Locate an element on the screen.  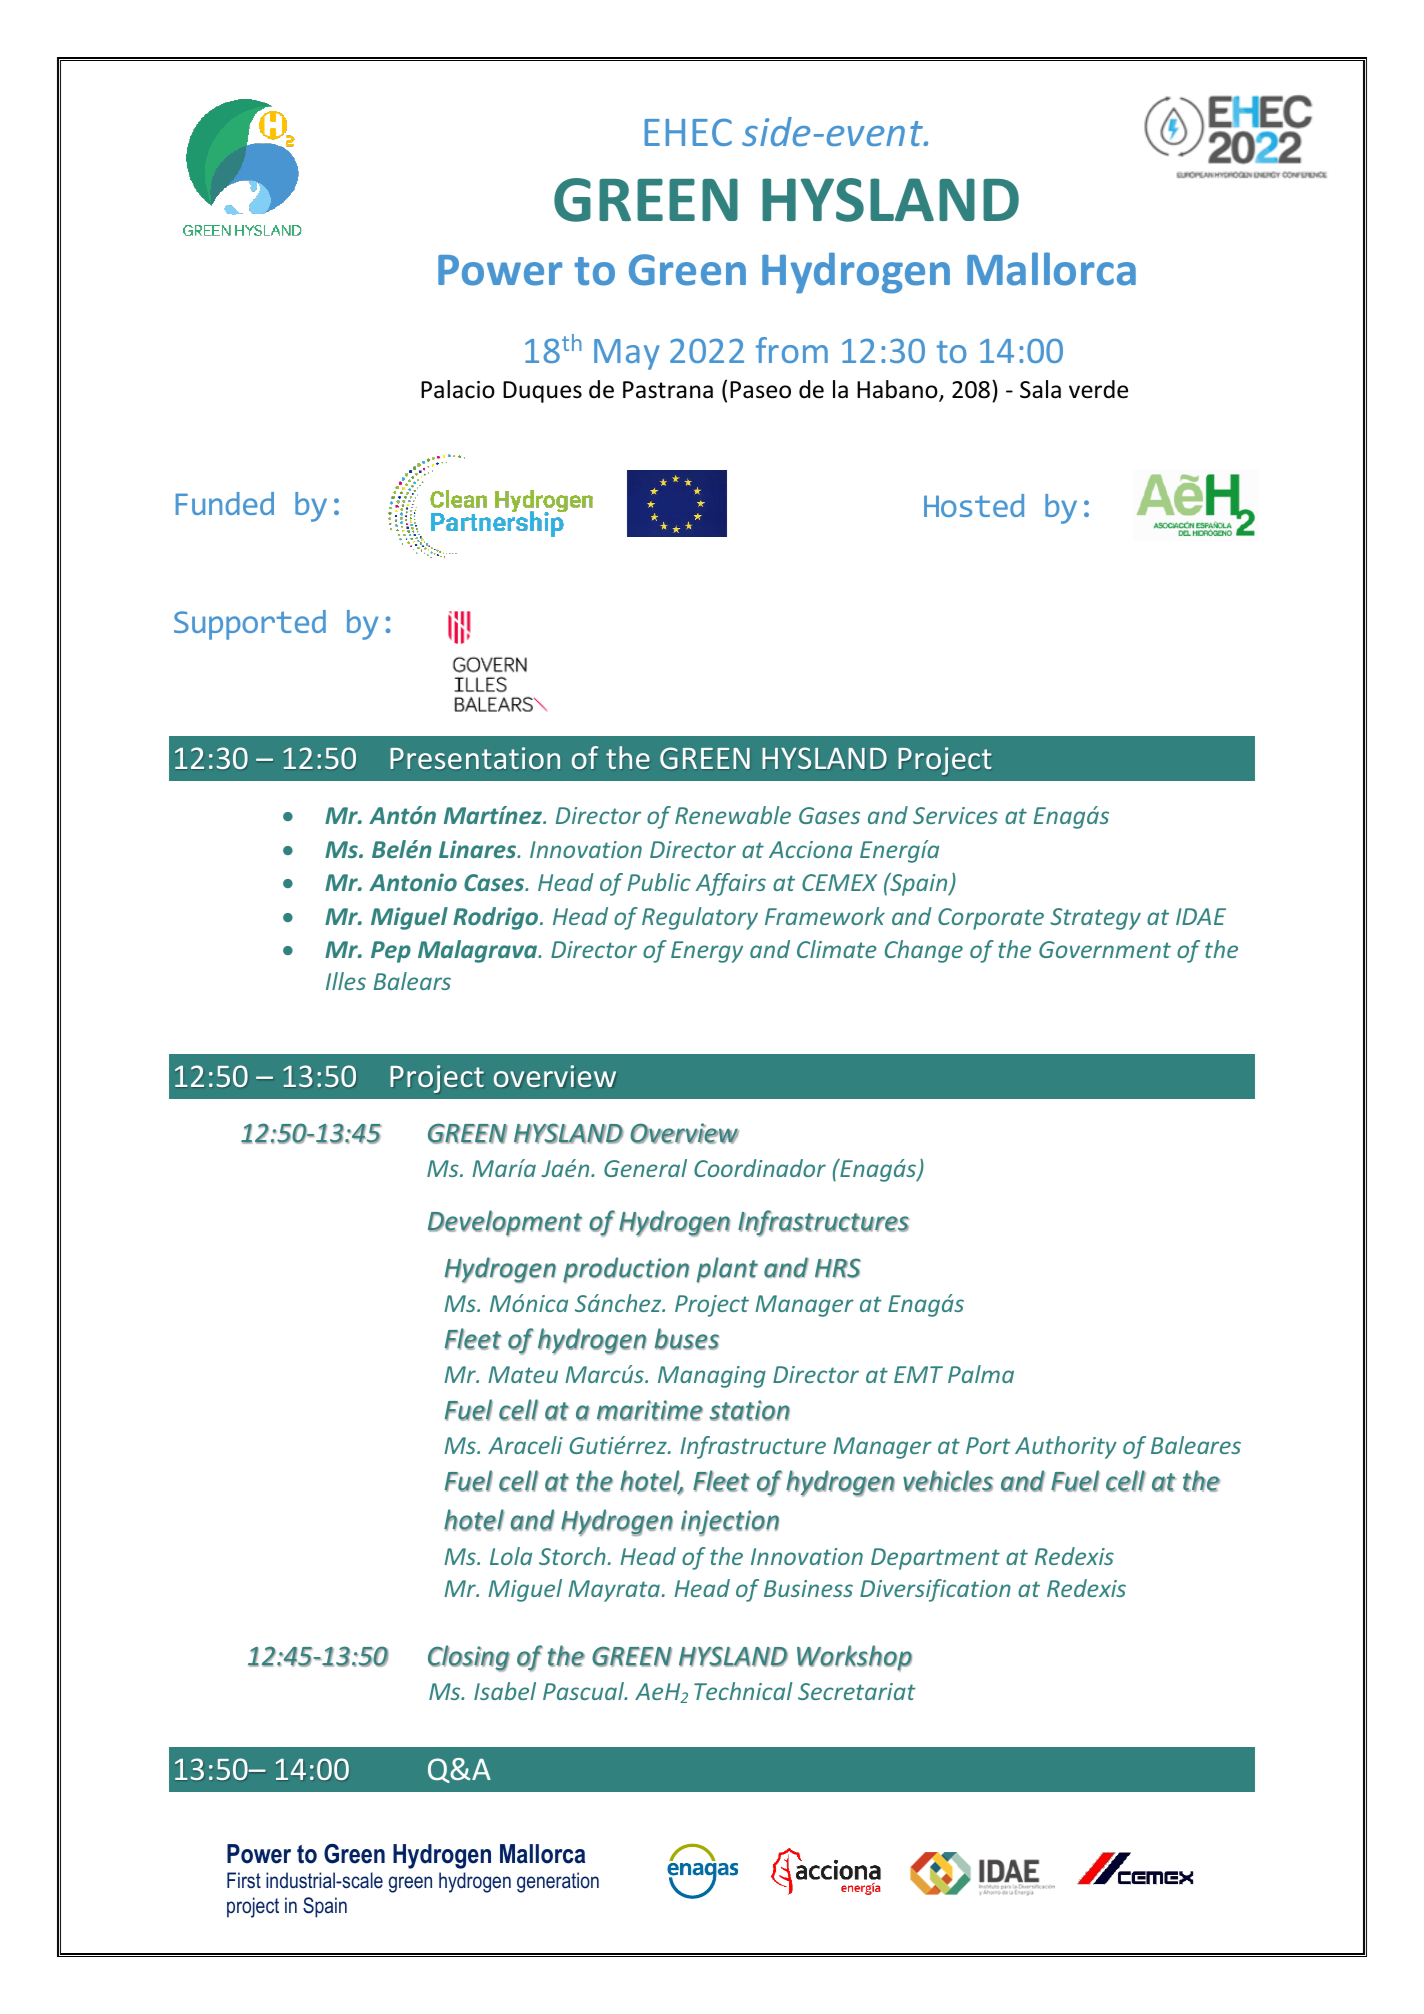
First is located at coordinates (244, 1880).
